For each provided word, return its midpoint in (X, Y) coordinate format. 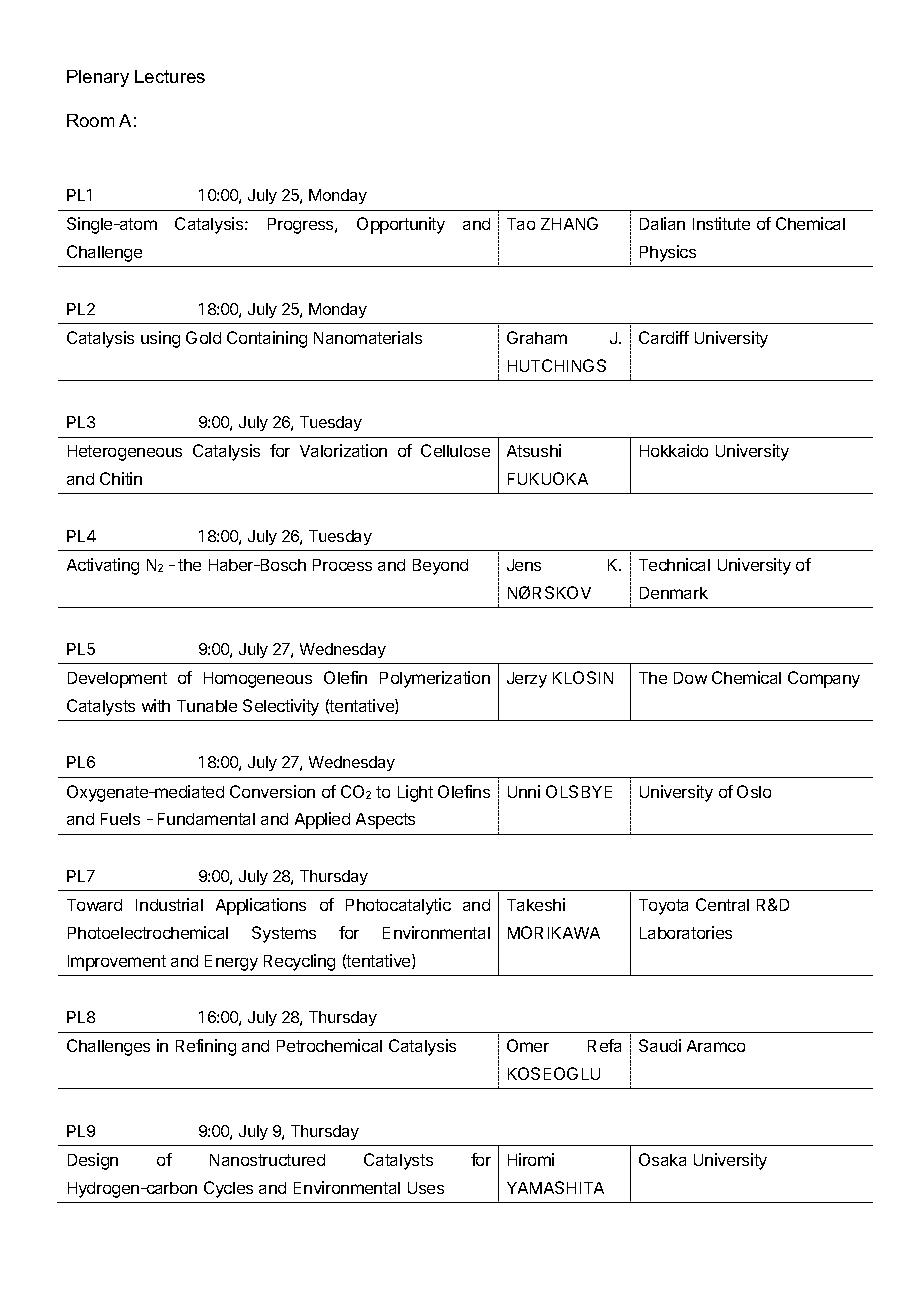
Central (722, 904)
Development (117, 680)
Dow (690, 678)
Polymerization (435, 679)
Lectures (170, 76)
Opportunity (401, 225)
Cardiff (664, 337)
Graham (537, 337)
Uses (426, 1188)
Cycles (228, 1189)
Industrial (169, 904)
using (160, 339)
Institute (721, 223)
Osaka (662, 1159)
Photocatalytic (398, 906)
